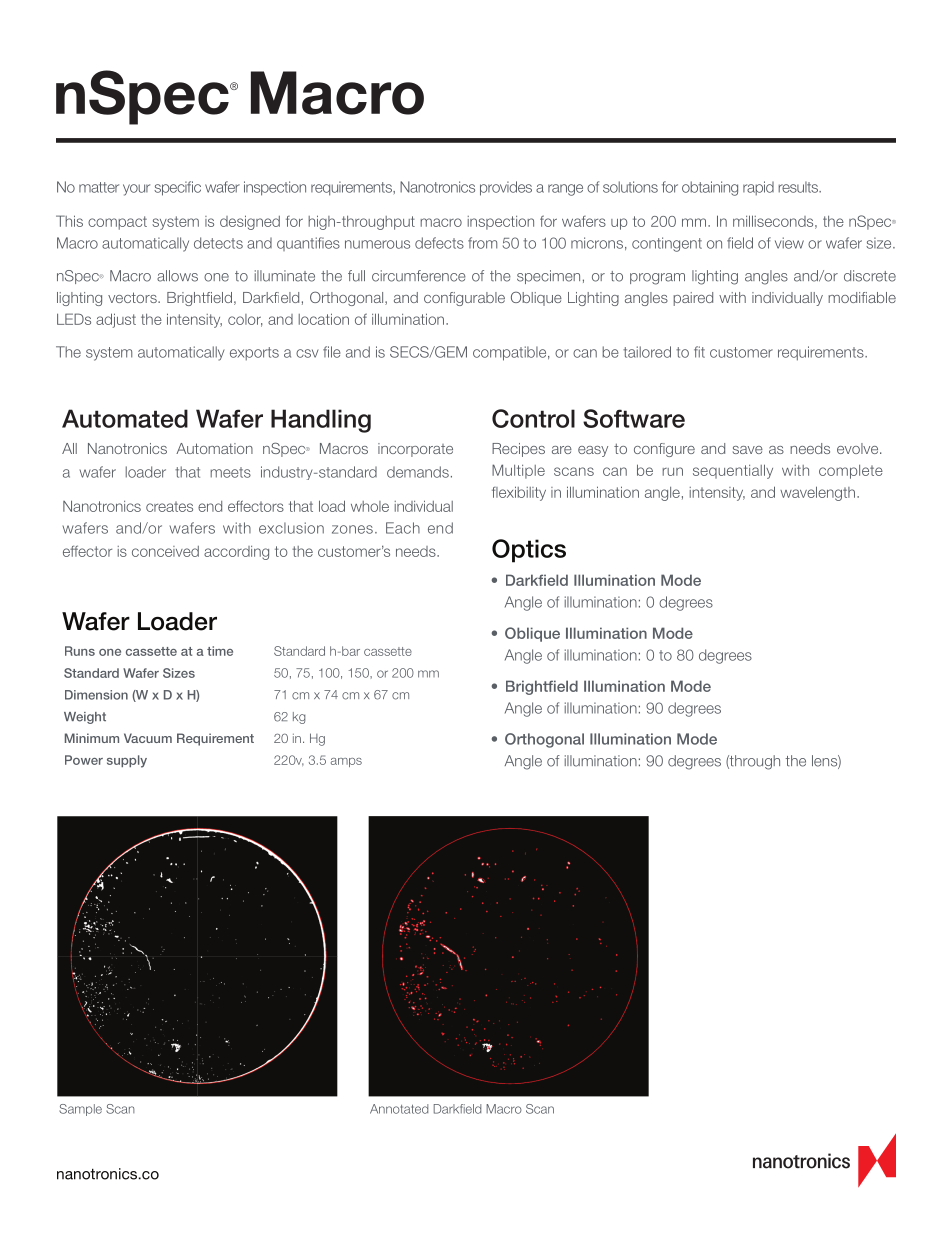  I want to click on time, so click(220, 651).
